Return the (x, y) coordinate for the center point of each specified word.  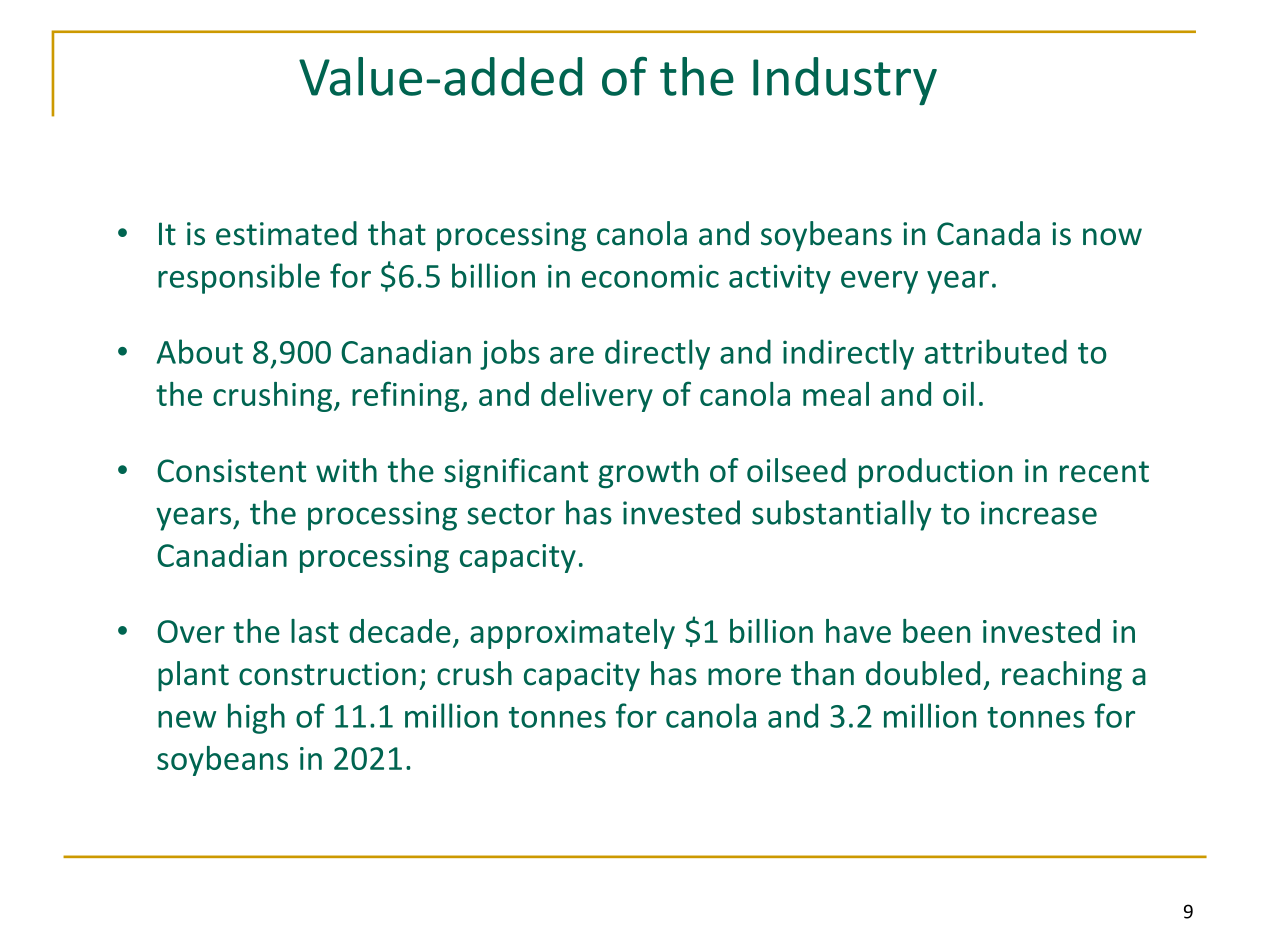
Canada (988, 233)
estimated (286, 233)
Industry (845, 81)
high (256, 718)
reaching (1062, 676)
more (744, 677)
